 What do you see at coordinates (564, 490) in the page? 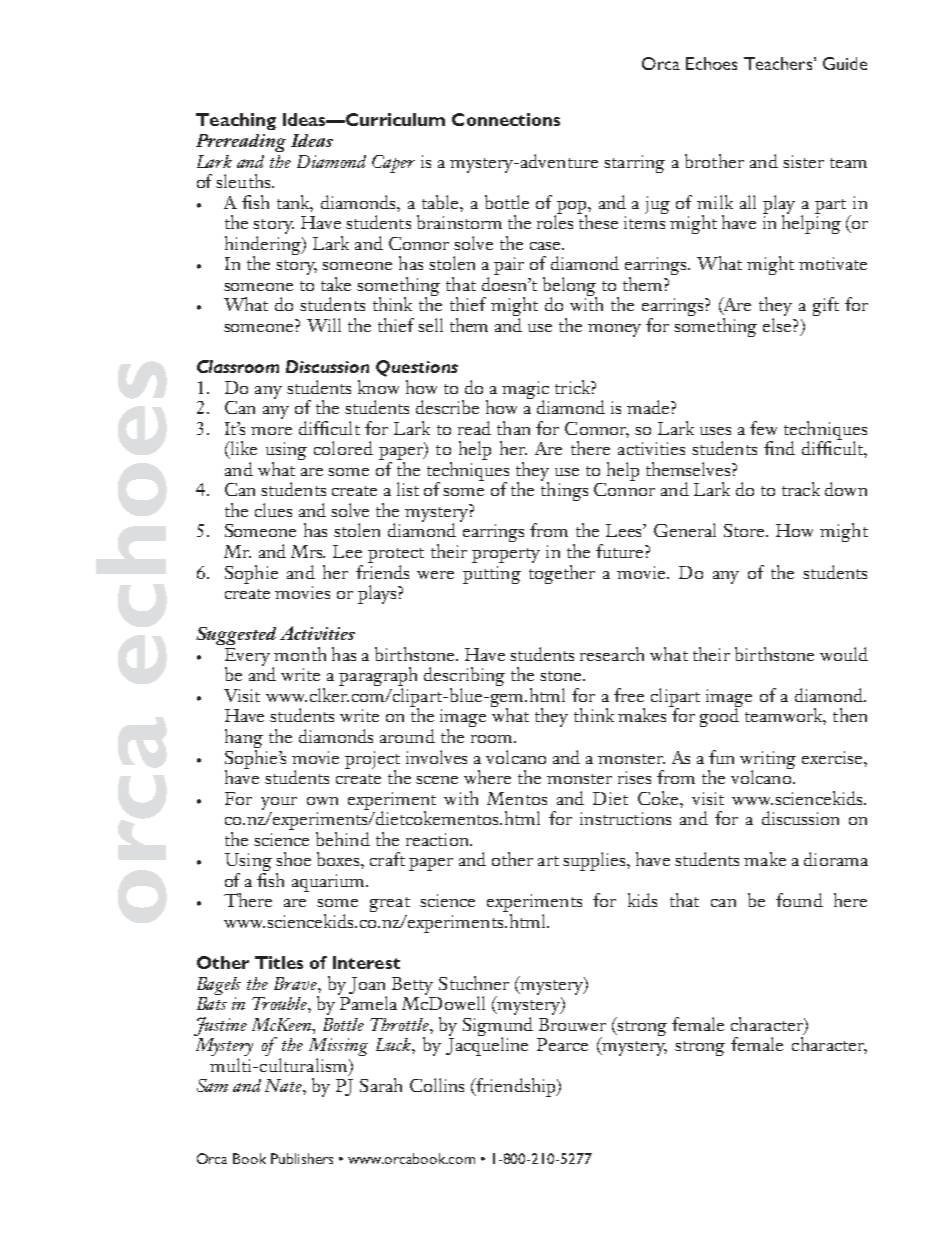
I see `things` at bounding box center [564, 490].
